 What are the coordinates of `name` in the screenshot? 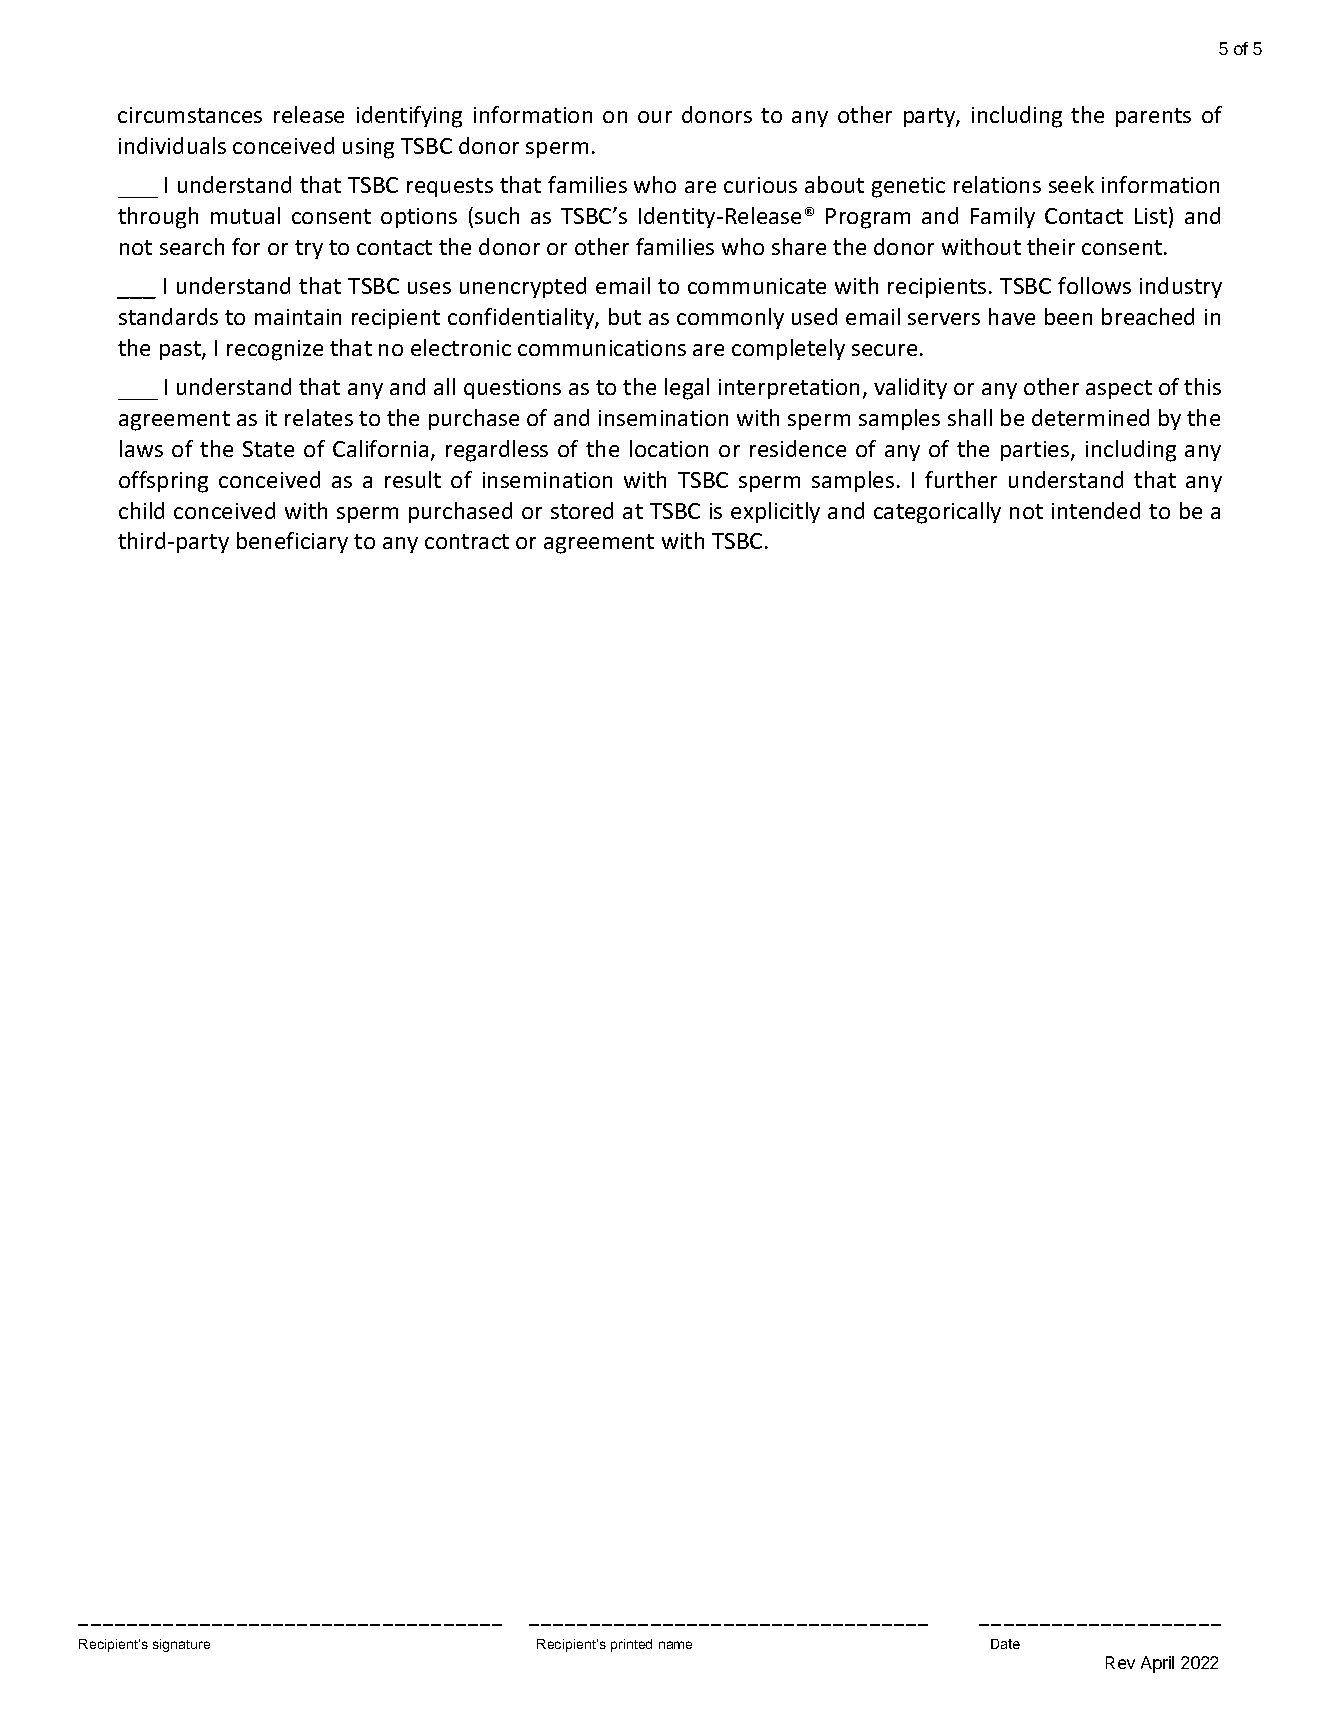 It's located at (675, 1645).
